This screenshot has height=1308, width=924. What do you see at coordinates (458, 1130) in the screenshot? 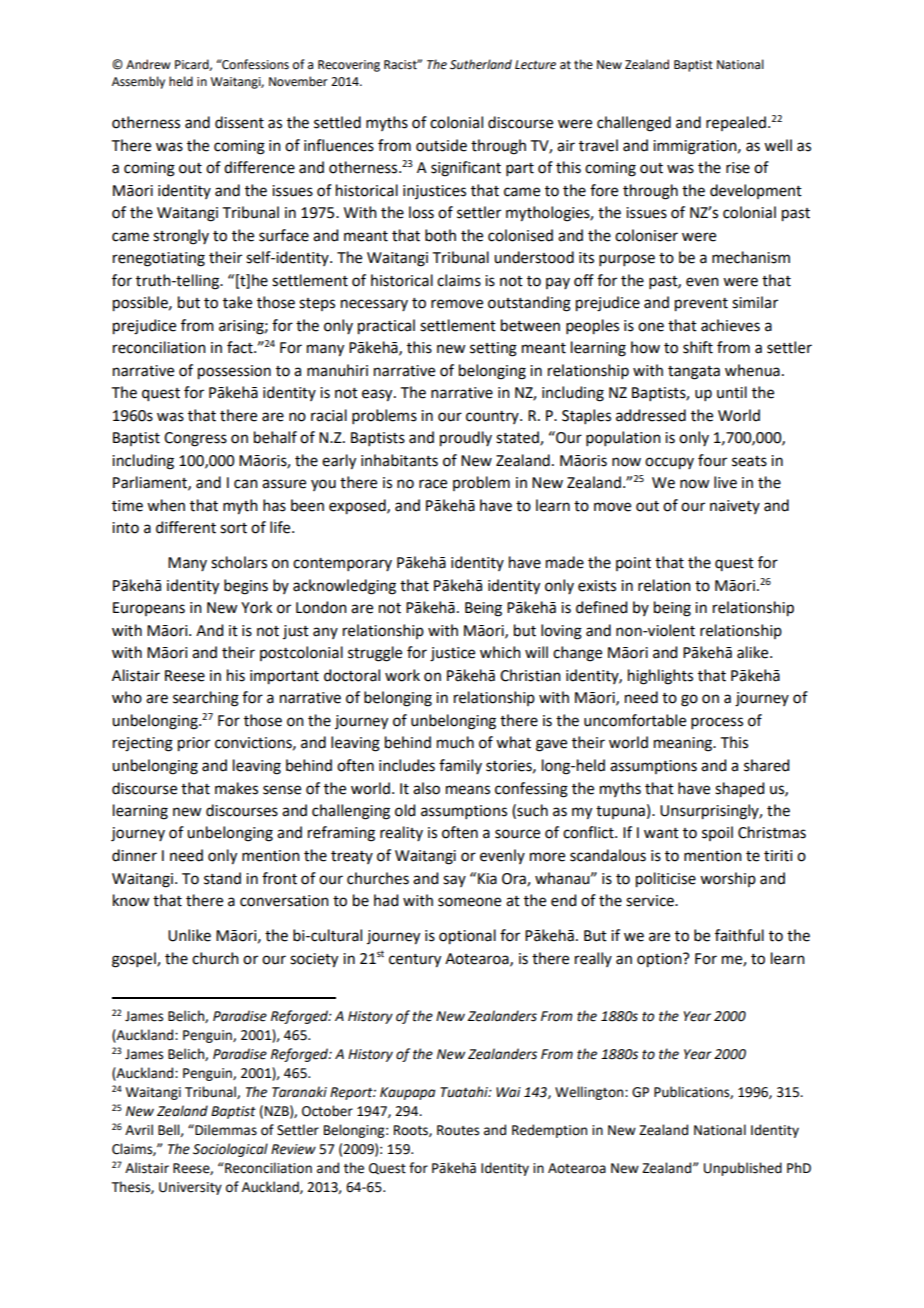
I see `Routes` at bounding box center [458, 1130].
